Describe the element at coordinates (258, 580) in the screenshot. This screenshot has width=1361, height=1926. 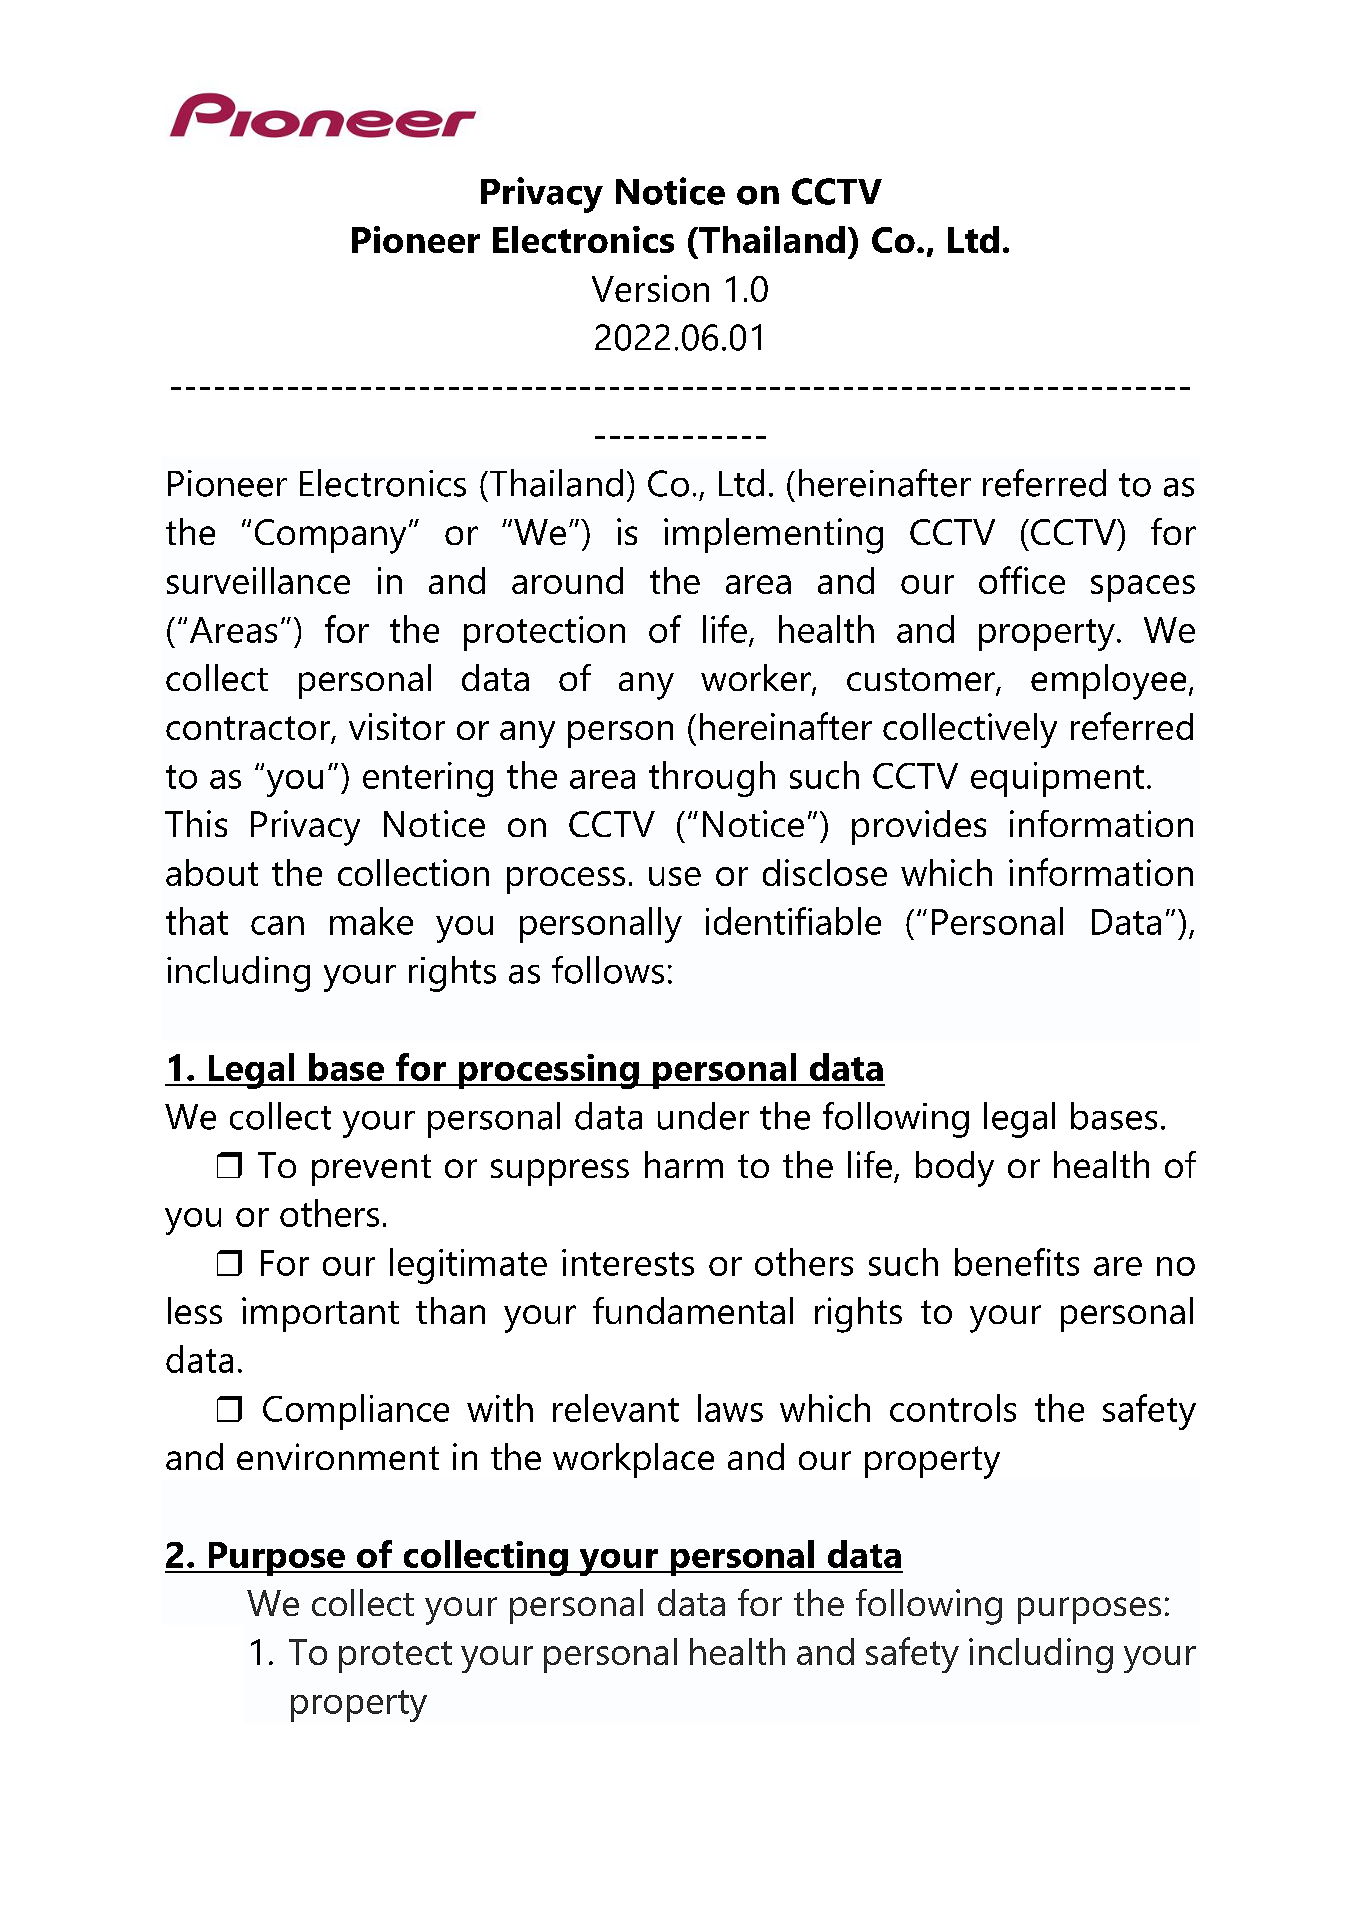
I see `surveillance` at that location.
